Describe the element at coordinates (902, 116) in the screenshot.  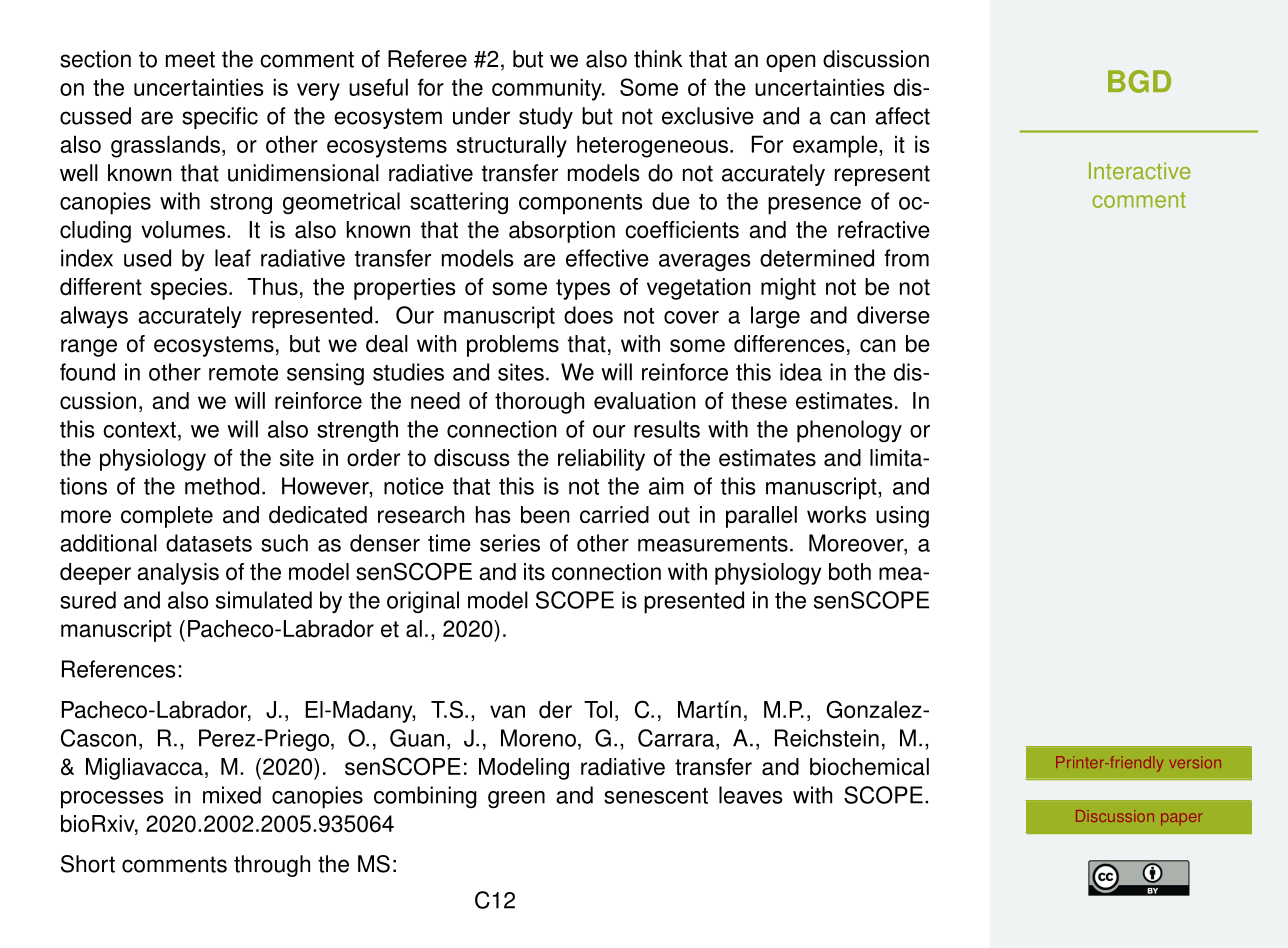
I see `affect` at that location.
